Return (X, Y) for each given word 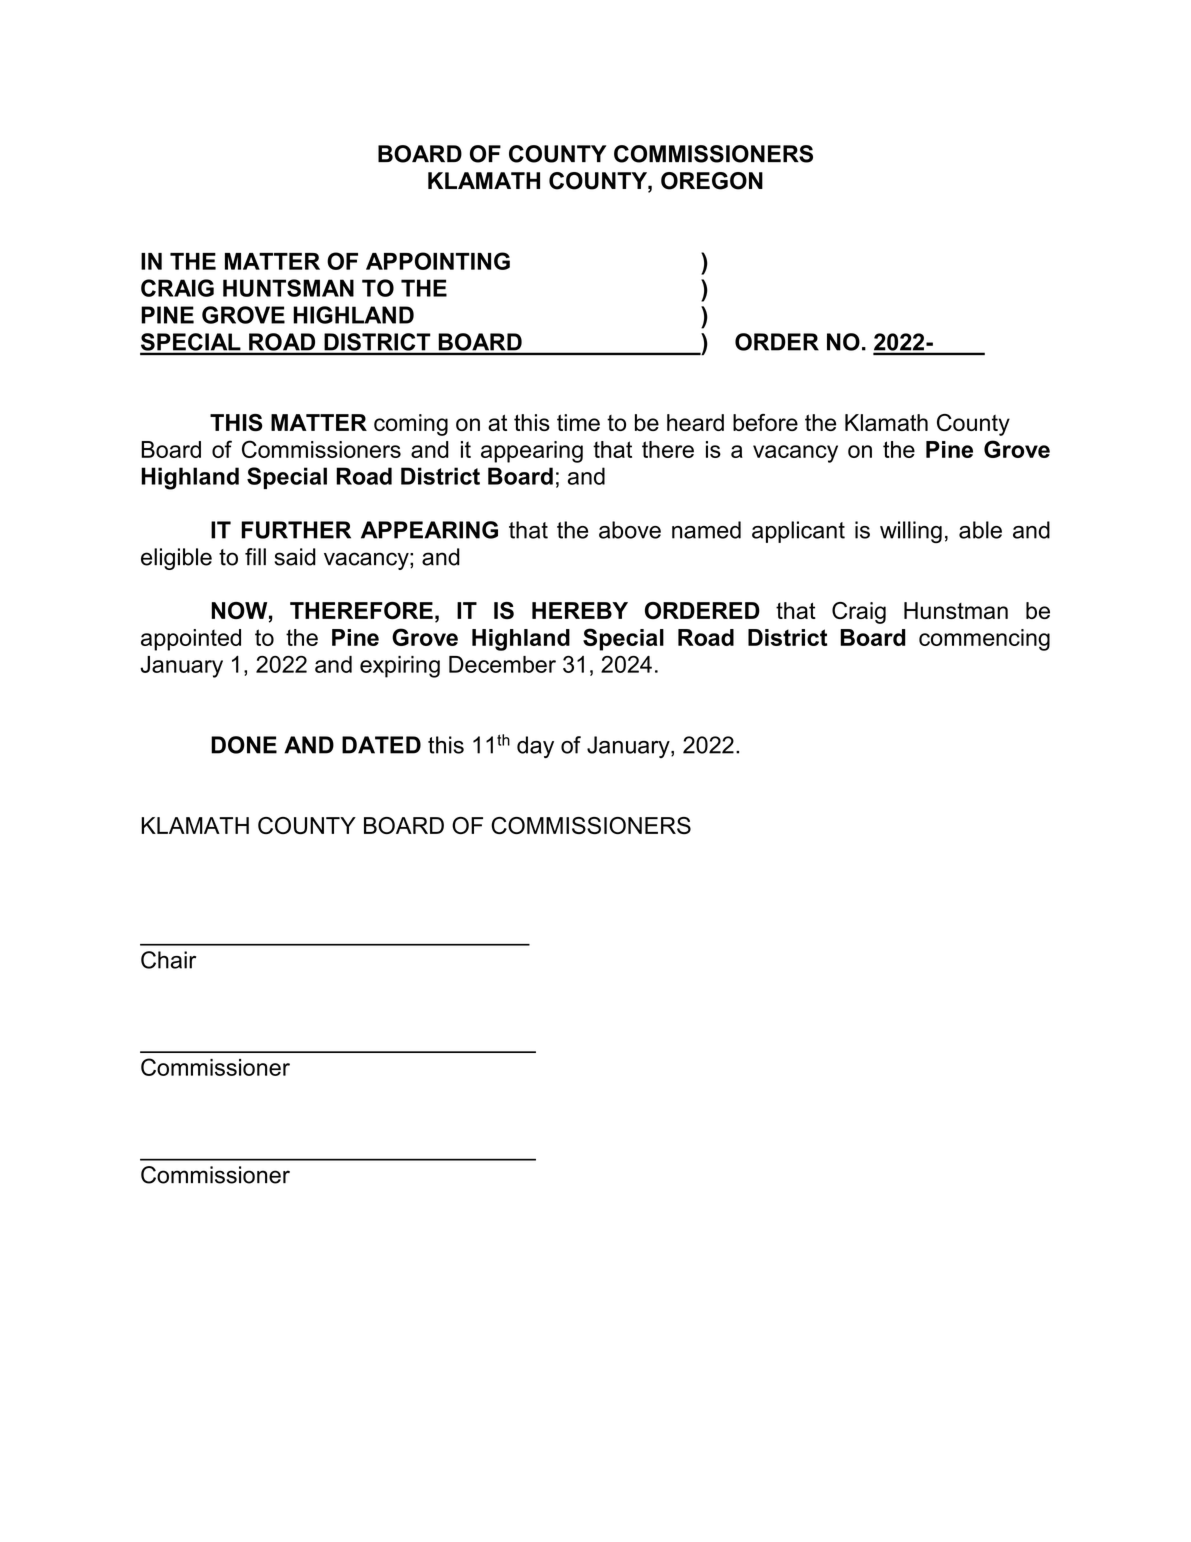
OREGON (712, 181)
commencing (984, 640)
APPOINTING (438, 261)
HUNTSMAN (288, 288)
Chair (168, 960)
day (535, 747)
